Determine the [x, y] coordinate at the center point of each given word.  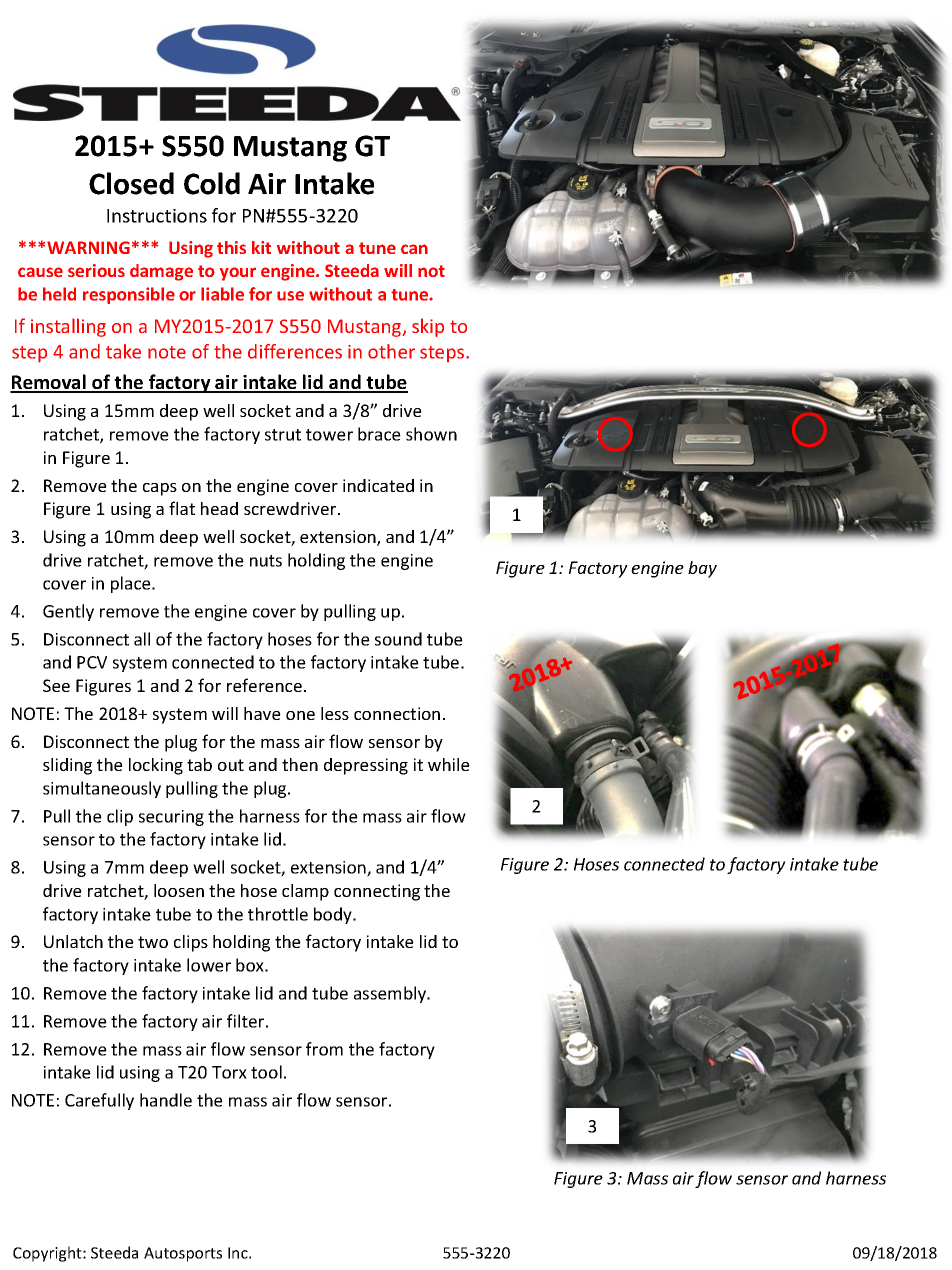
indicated [378, 485]
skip [428, 327]
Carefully [99, 1101]
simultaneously [102, 789]
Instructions [157, 216]
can [414, 249]
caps [160, 489]
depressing [366, 766]
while [449, 764]
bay [702, 569]
